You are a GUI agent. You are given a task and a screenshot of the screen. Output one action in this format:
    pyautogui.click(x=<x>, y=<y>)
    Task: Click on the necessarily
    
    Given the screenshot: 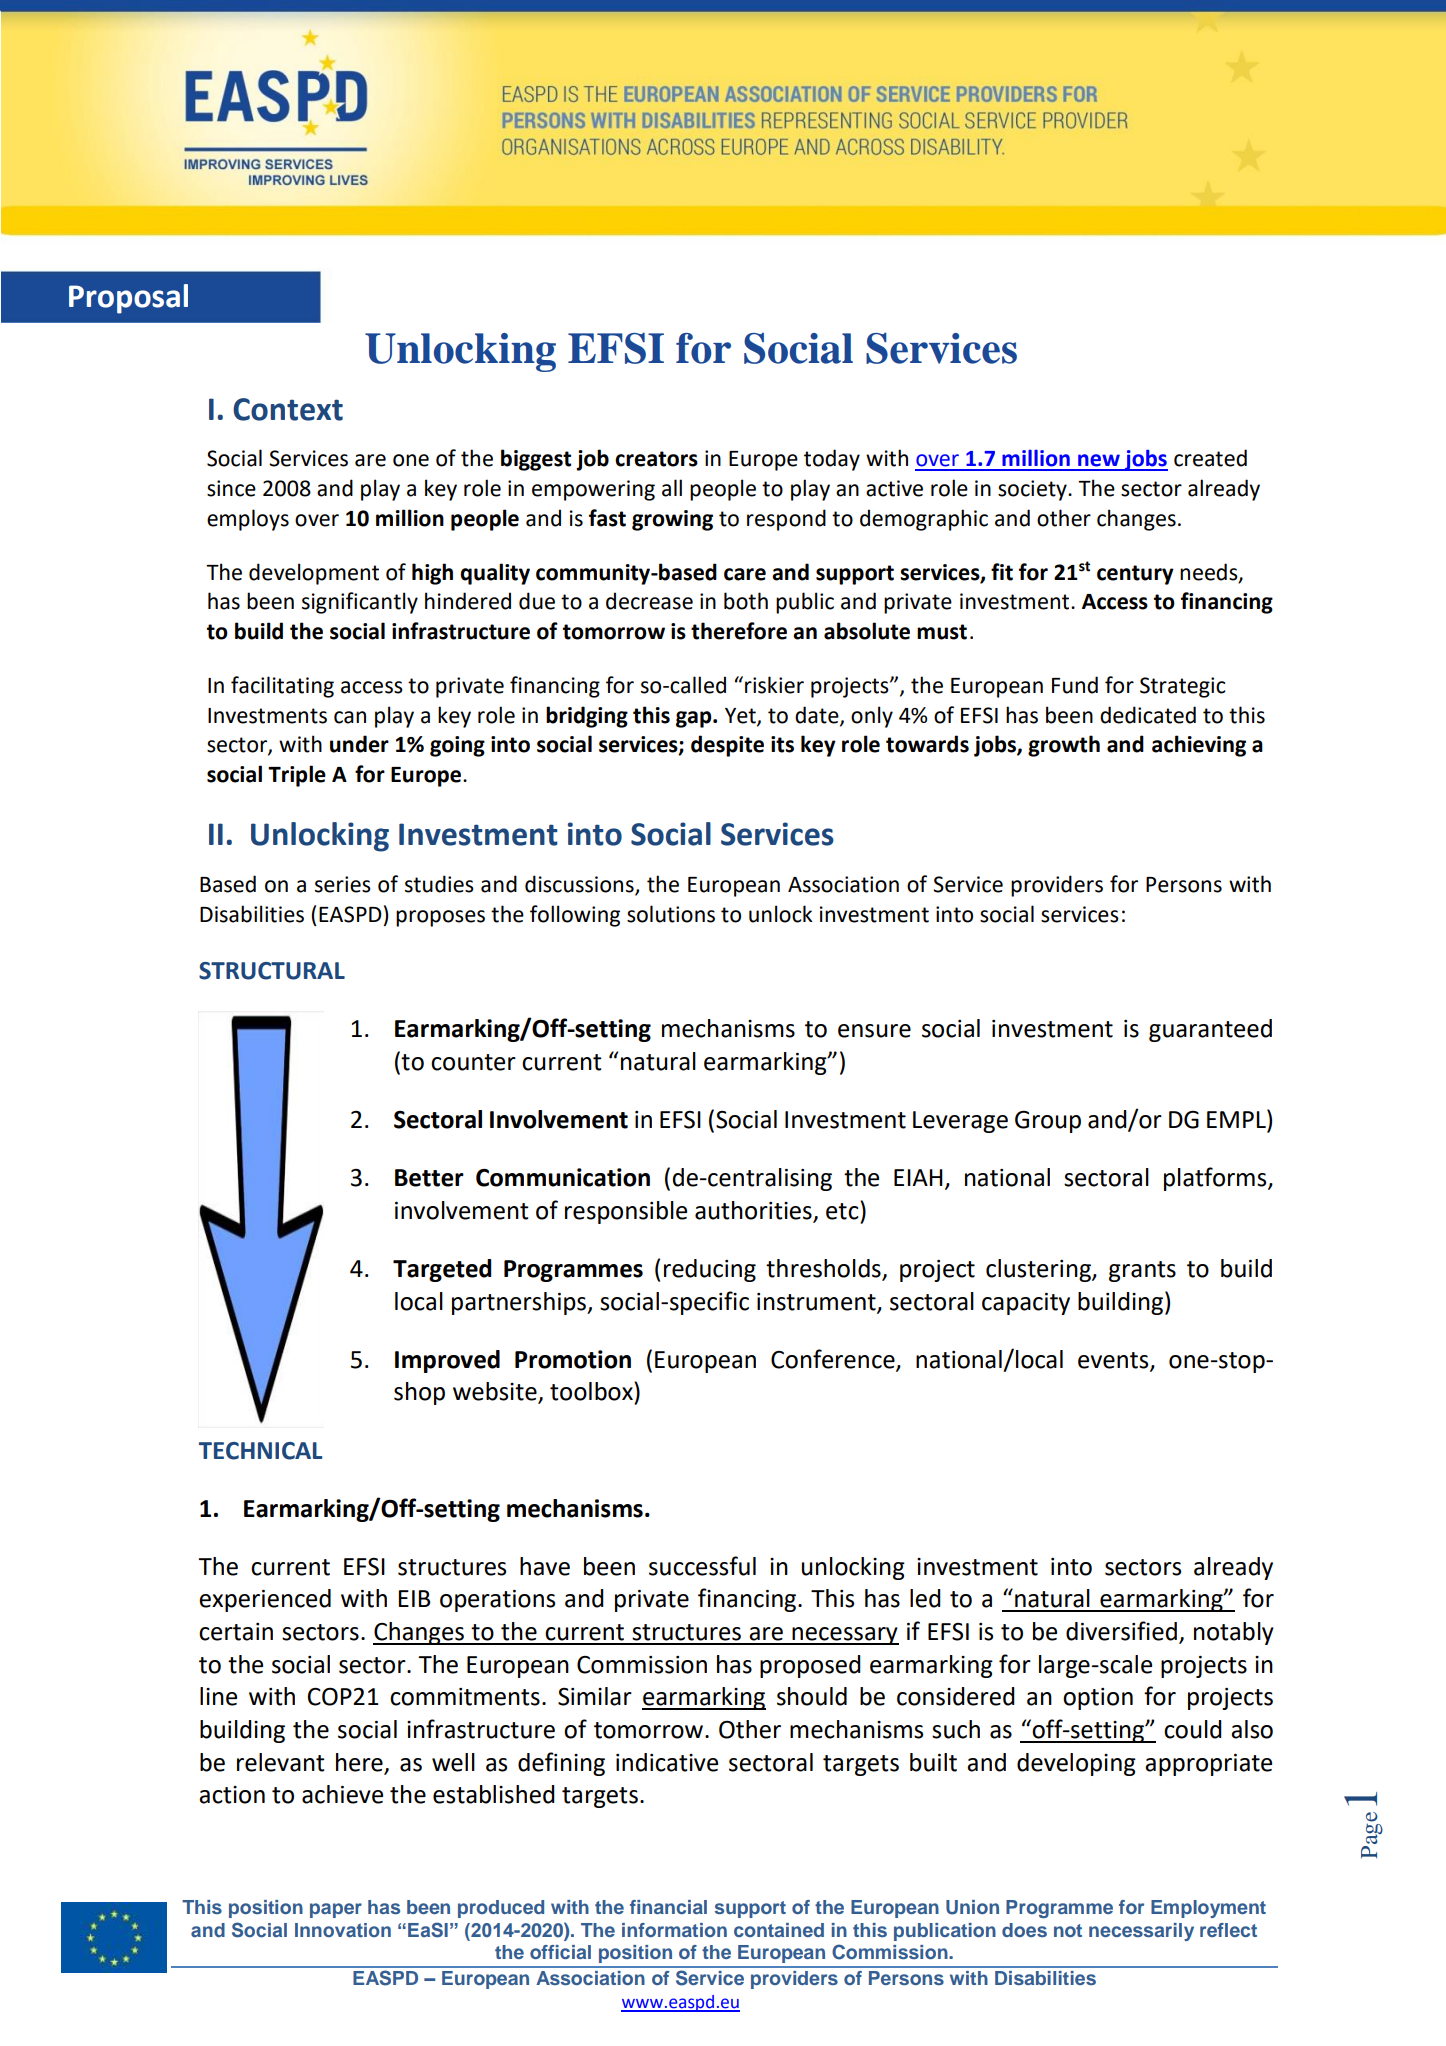 What is the action you would take?
    pyautogui.click(x=1141, y=1932)
